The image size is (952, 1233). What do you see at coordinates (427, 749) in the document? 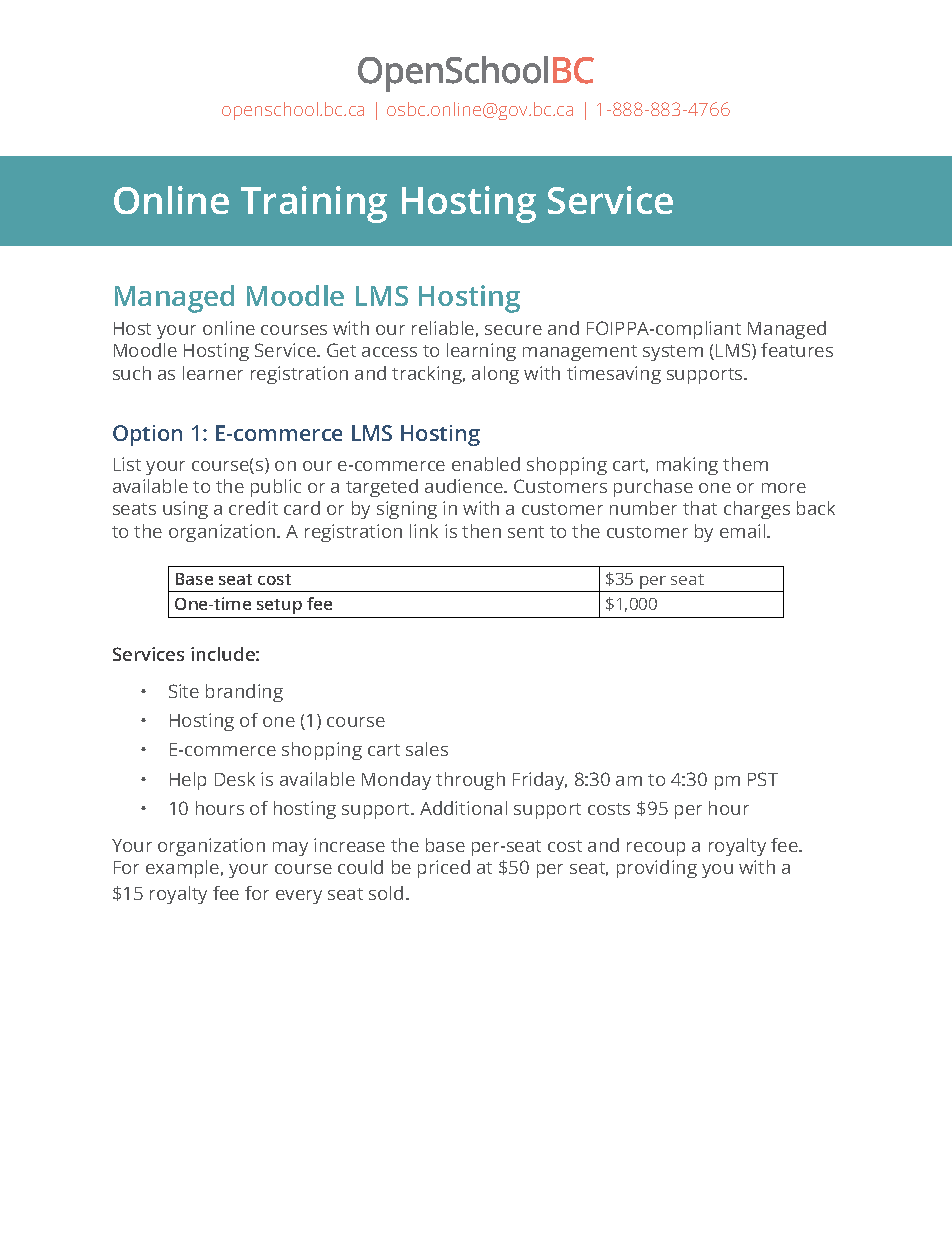
I see `sales` at bounding box center [427, 749].
